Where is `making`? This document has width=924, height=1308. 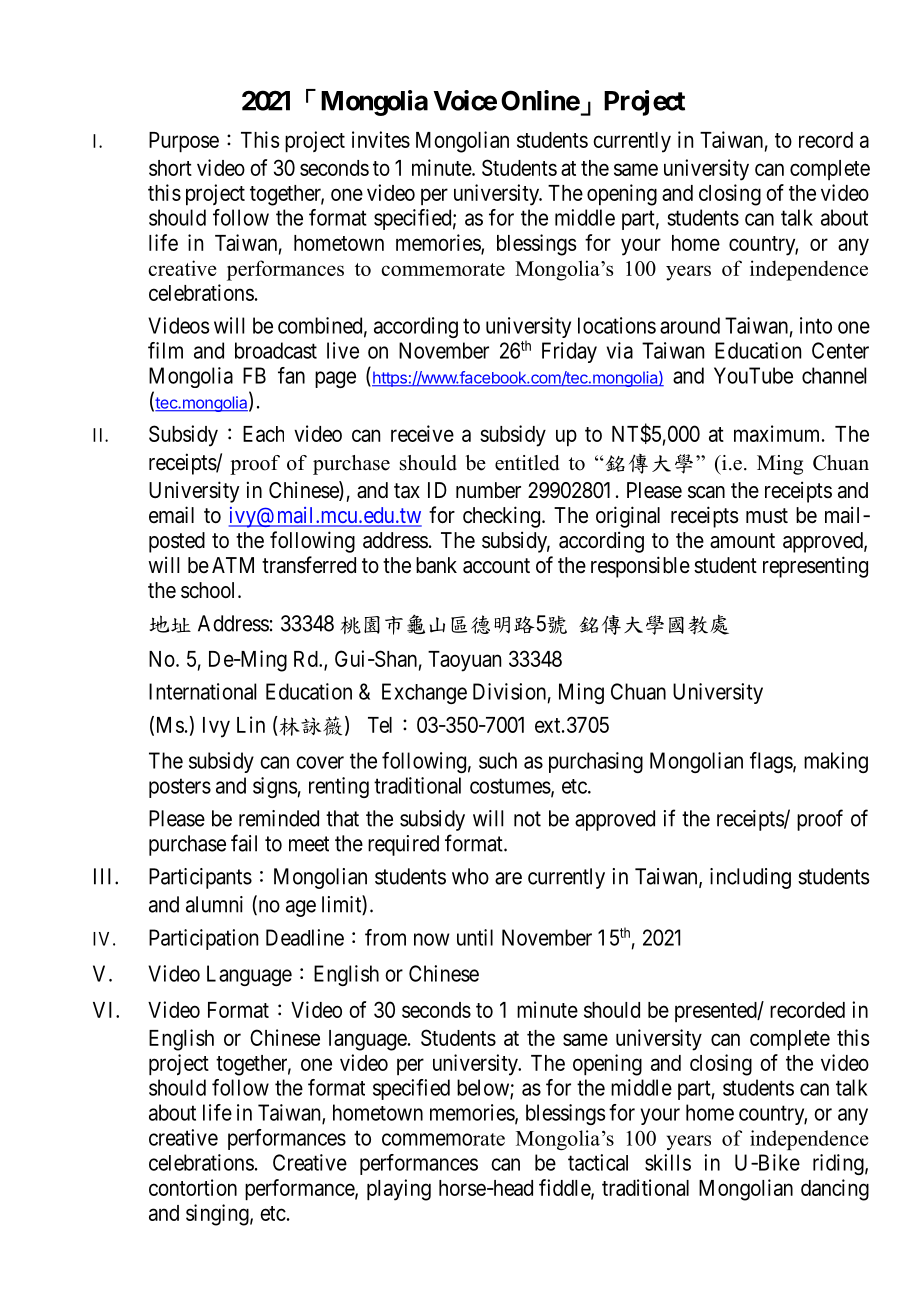 making is located at coordinates (836, 762).
